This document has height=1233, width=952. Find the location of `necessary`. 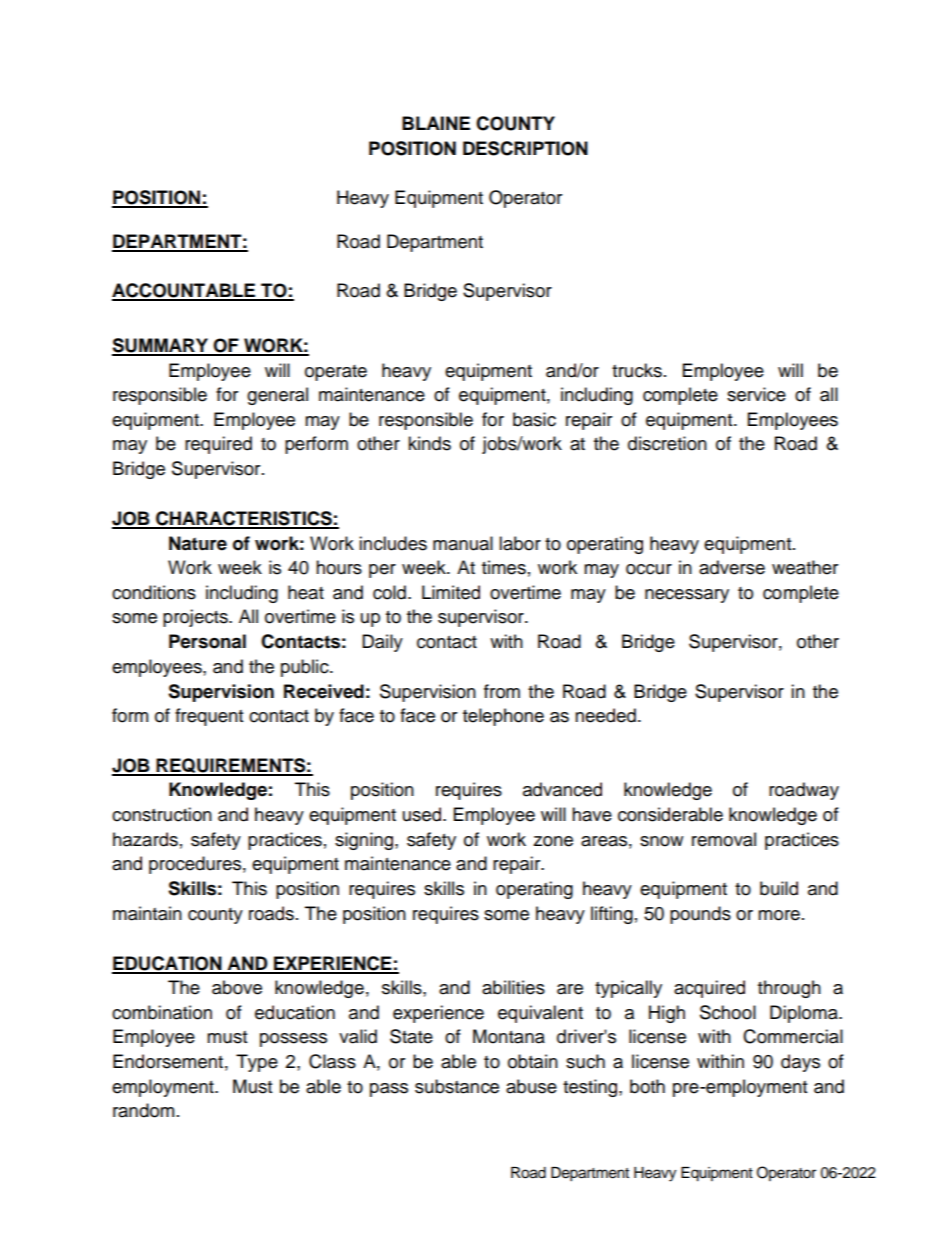

necessary is located at coordinates (687, 596).
